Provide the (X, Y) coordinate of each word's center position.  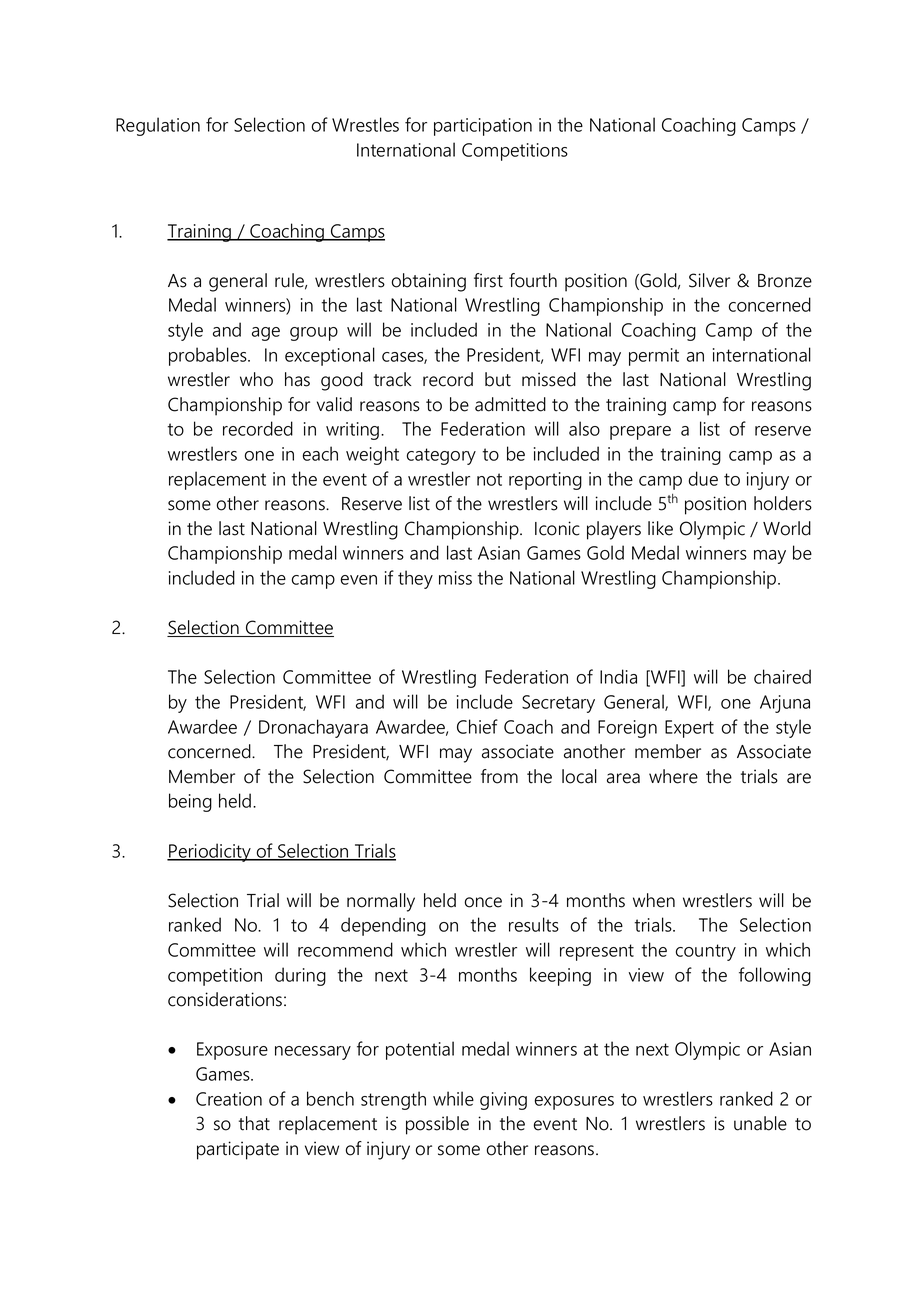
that (254, 1123)
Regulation (158, 126)
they (415, 579)
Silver (709, 280)
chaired (782, 676)
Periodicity (210, 852)
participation (483, 127)
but (498, 379)
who (256, 379)
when (654, 900)
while (453, 1098)
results (534, 924)
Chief (477, 726)
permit (654, 357)
